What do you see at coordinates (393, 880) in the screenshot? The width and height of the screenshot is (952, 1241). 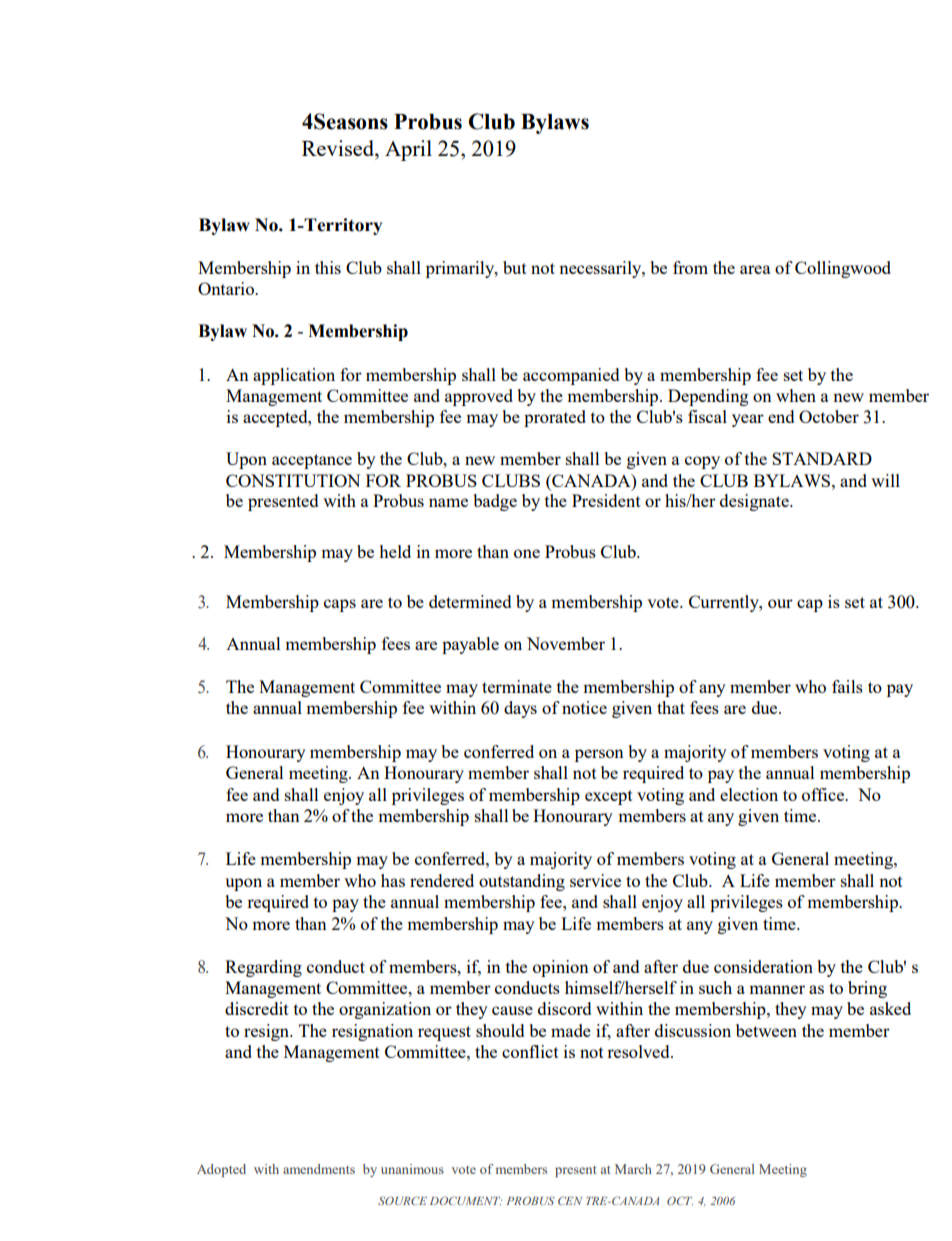 I see `has` at bounding box center [393, 880].
